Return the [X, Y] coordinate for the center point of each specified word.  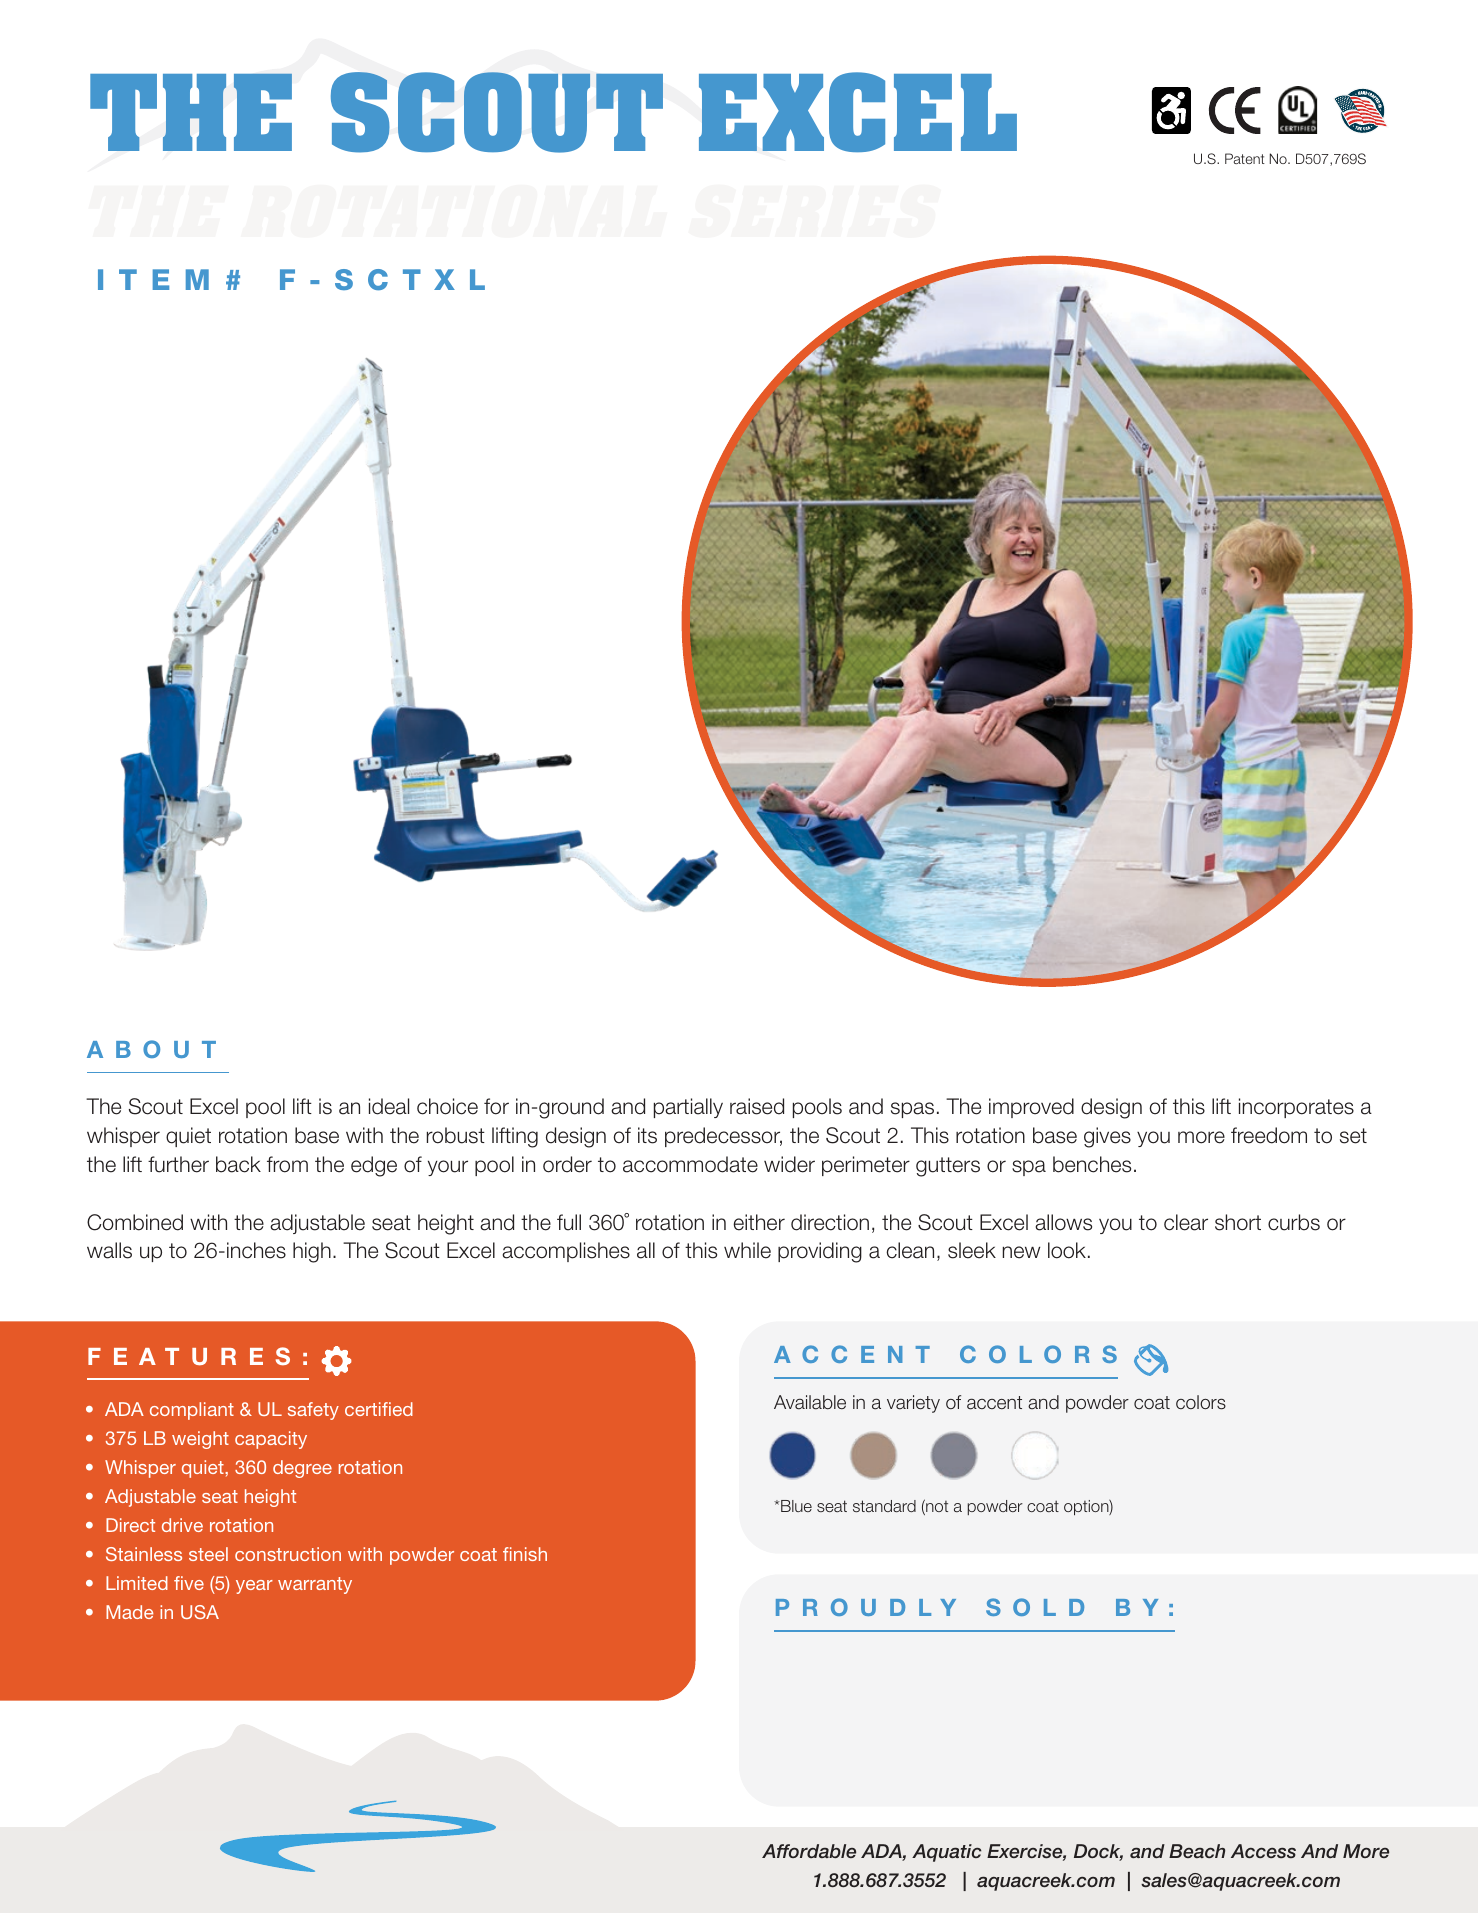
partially [688, 1108]
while [747, 1250]
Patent [1245, 158]
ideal [389, 1106]
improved [1031, 1108]
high [312, 1252]
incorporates [1296, 1108]
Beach [1197, 1851]
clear [1186, 1222]
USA [200, 1612]
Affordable [809, 1851]
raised [757, 1106]
